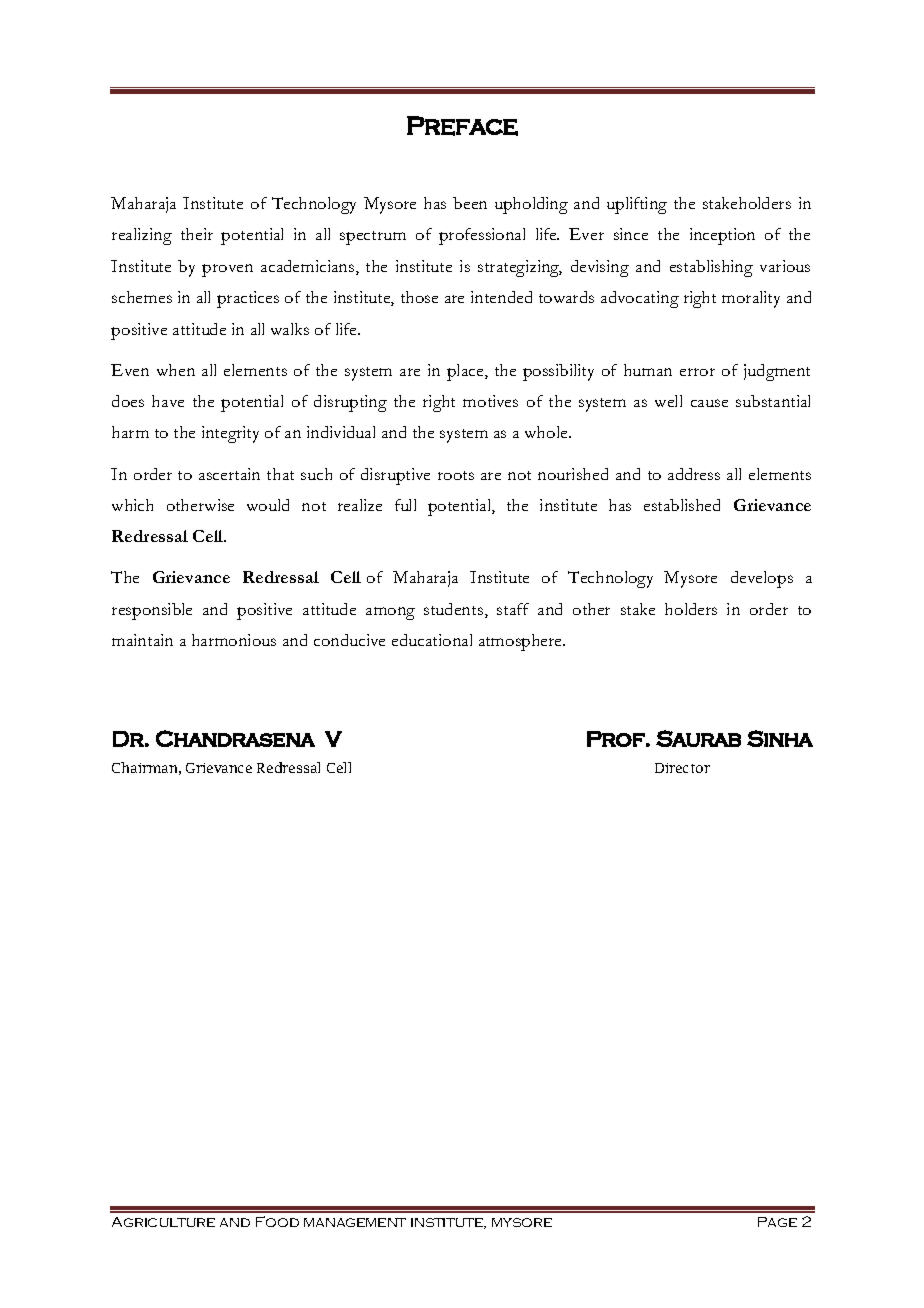 The image size is (924, 1308). I want to click on Preface, so click(462, 126).
